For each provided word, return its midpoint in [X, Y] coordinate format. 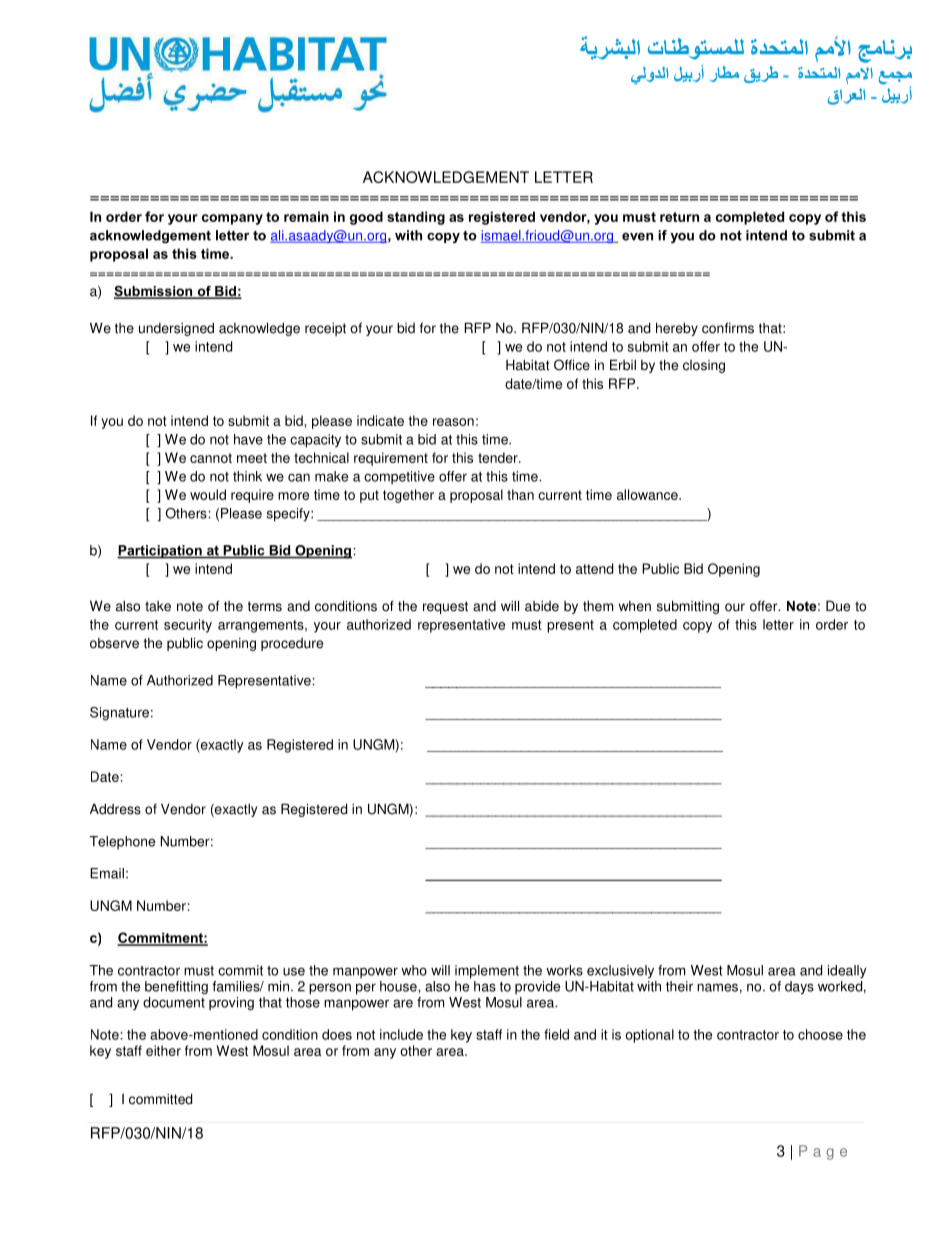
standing [416, 218]
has [485, 986]
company [232, 219]
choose [820, 1034]
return [679, 217]
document [174, 1002]
